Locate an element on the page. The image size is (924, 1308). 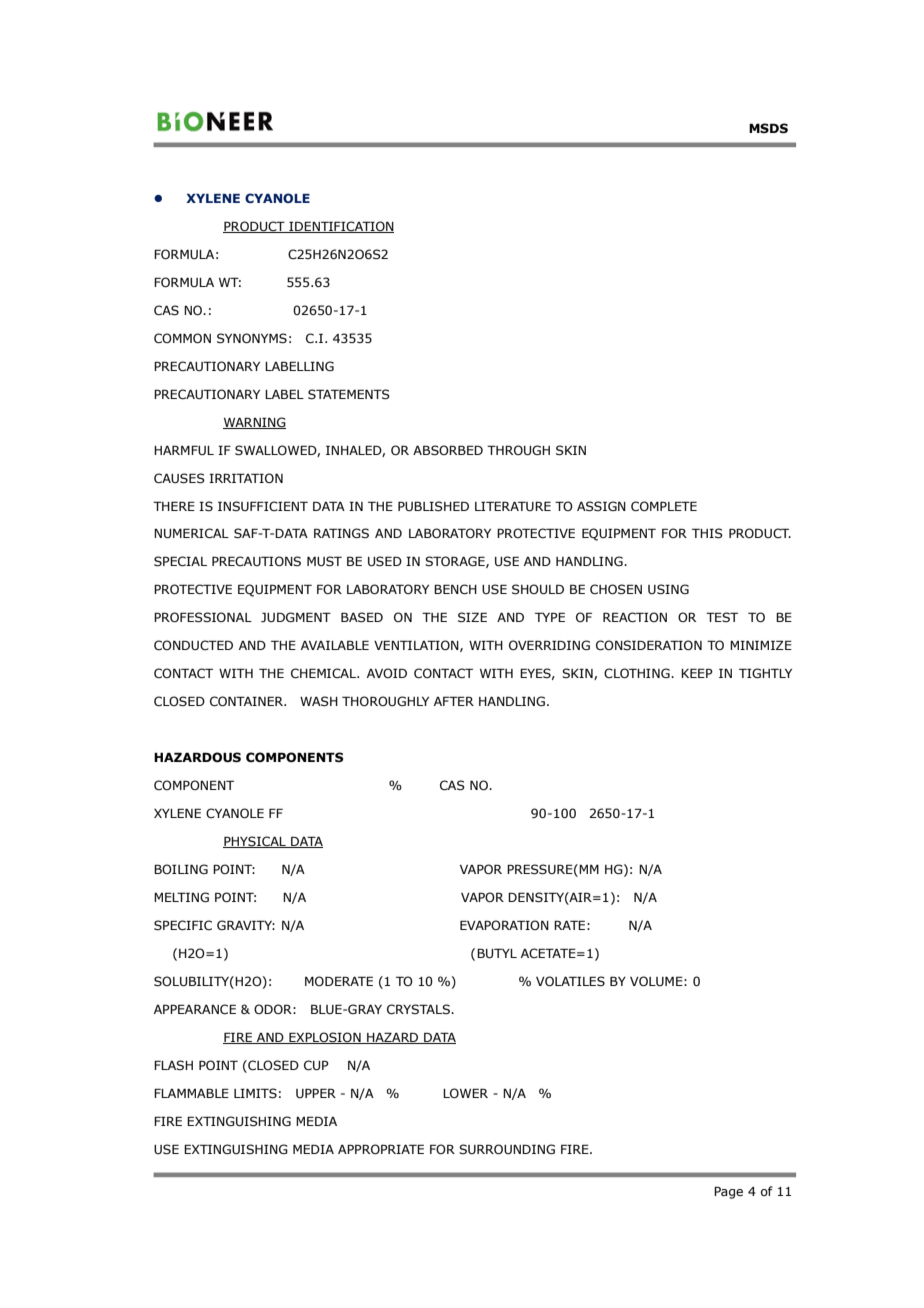
STATEMENTS is located at coordinates (349, 394).
